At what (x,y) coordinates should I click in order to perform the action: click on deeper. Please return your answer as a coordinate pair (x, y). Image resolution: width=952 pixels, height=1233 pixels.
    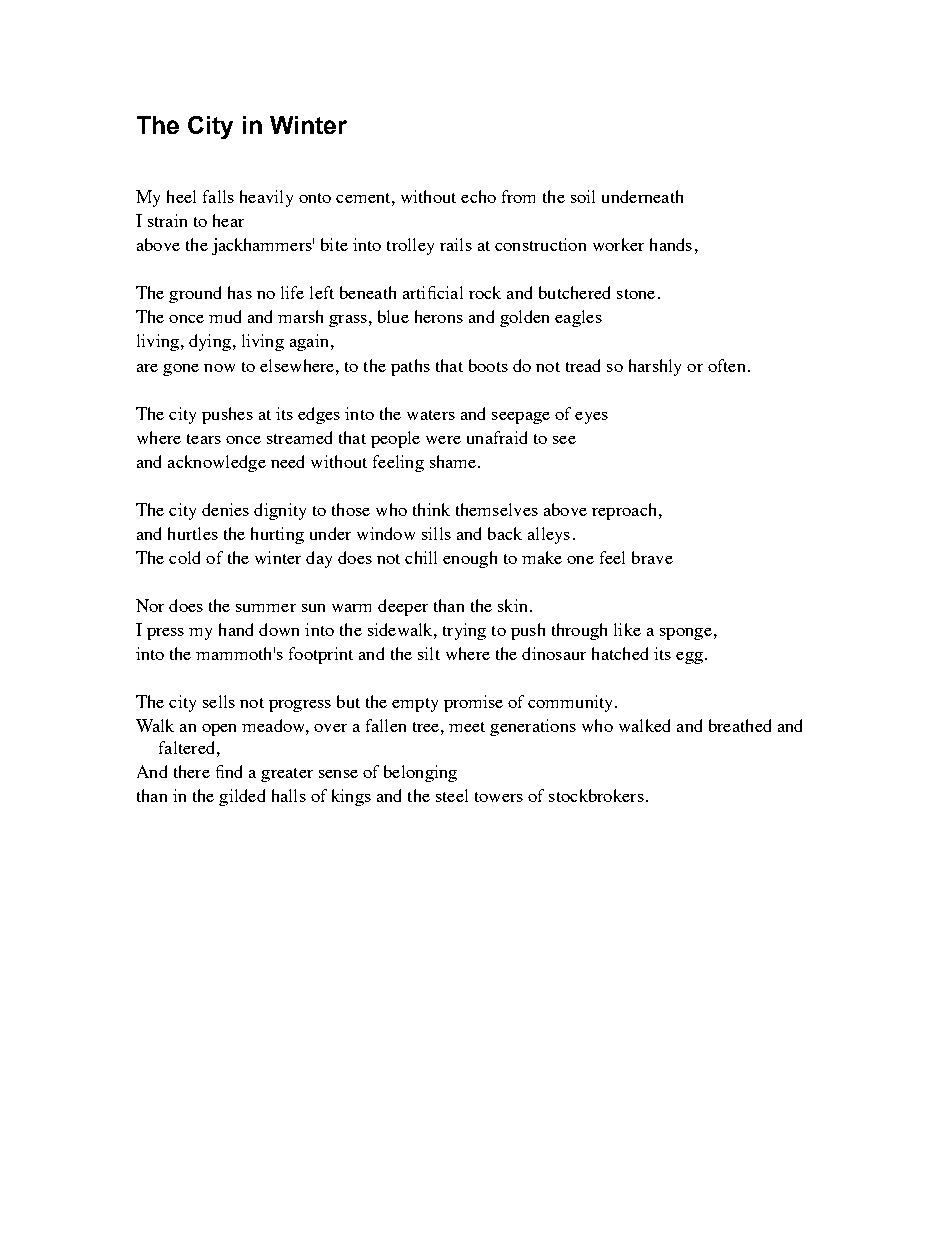
    Looking at the image, I should click on (403, 607).
